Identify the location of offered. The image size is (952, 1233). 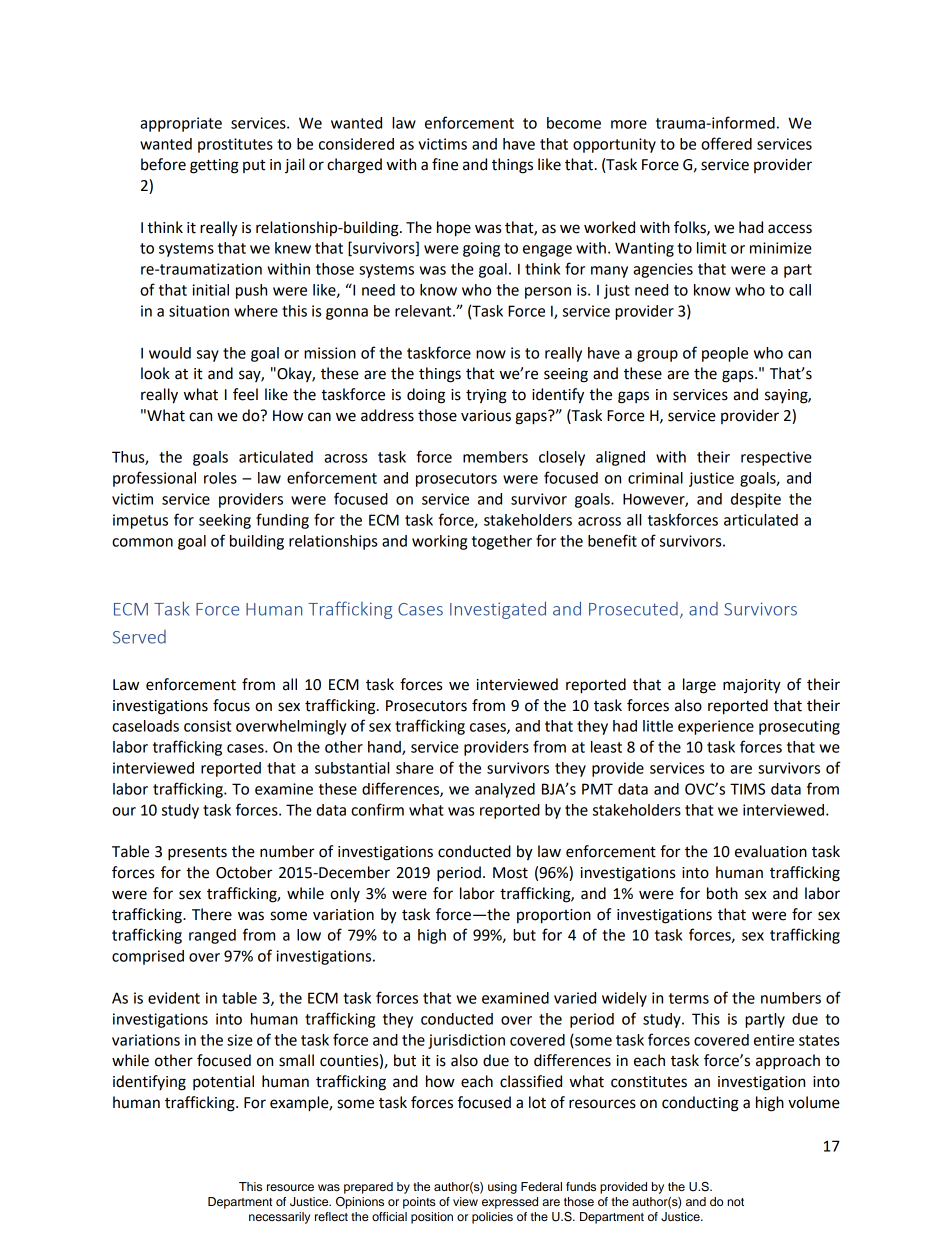
(726, 143).
